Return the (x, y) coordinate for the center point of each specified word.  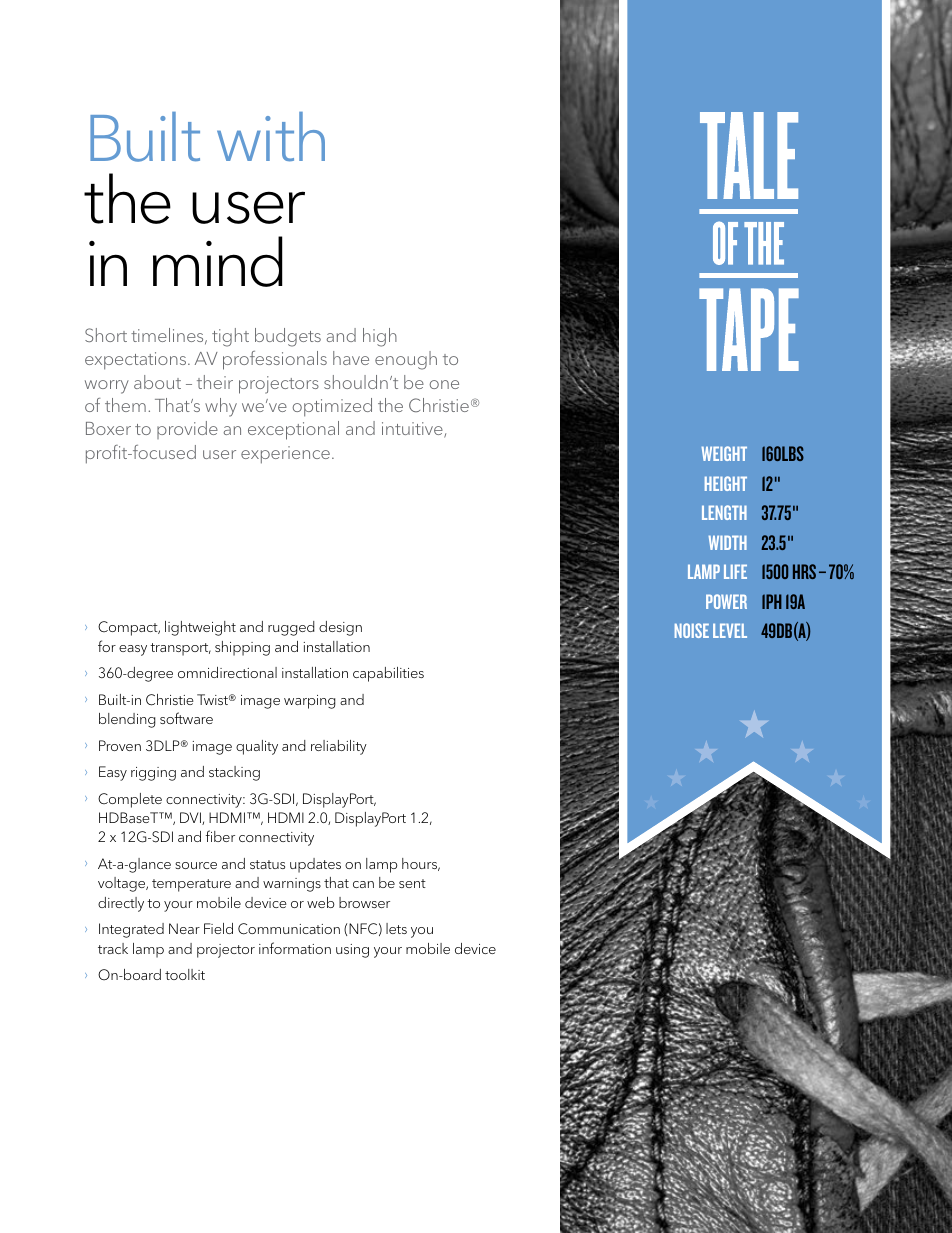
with (271, 137)
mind (218, 261)
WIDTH (728, 542)
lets (396, 928)
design (340, 628)
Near (184, 928)
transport (180, 649)
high (380, 337)
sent (412, 883)
